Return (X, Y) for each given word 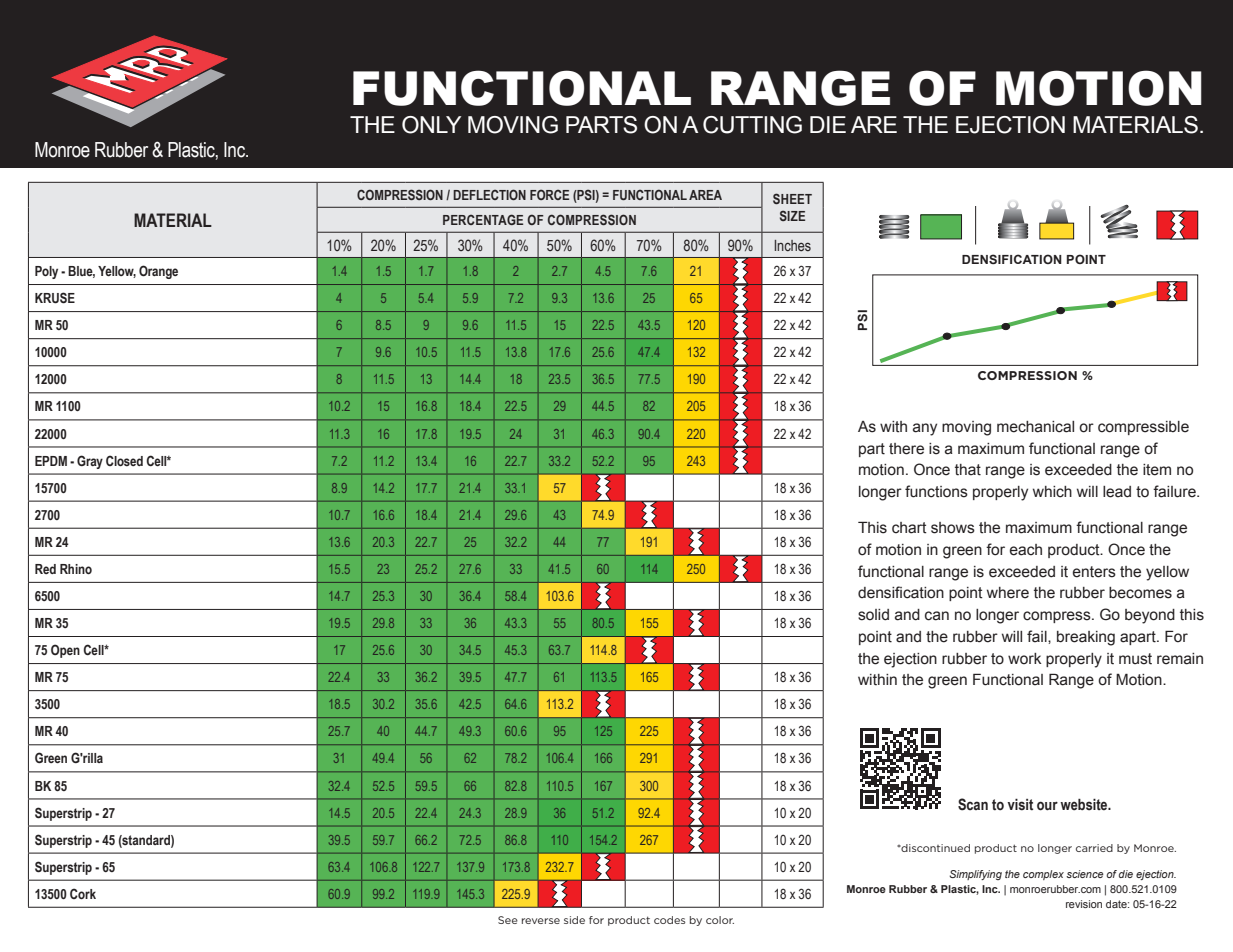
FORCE (549, 194)
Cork (83, 893)
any (925, 429)
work (1024, 659)
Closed (124, 460)
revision (1084, 904)
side (574, 920)
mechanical (1035, 427)
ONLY (431, 125)
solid (873, 615)
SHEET (792, 198)
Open (65, 651)
